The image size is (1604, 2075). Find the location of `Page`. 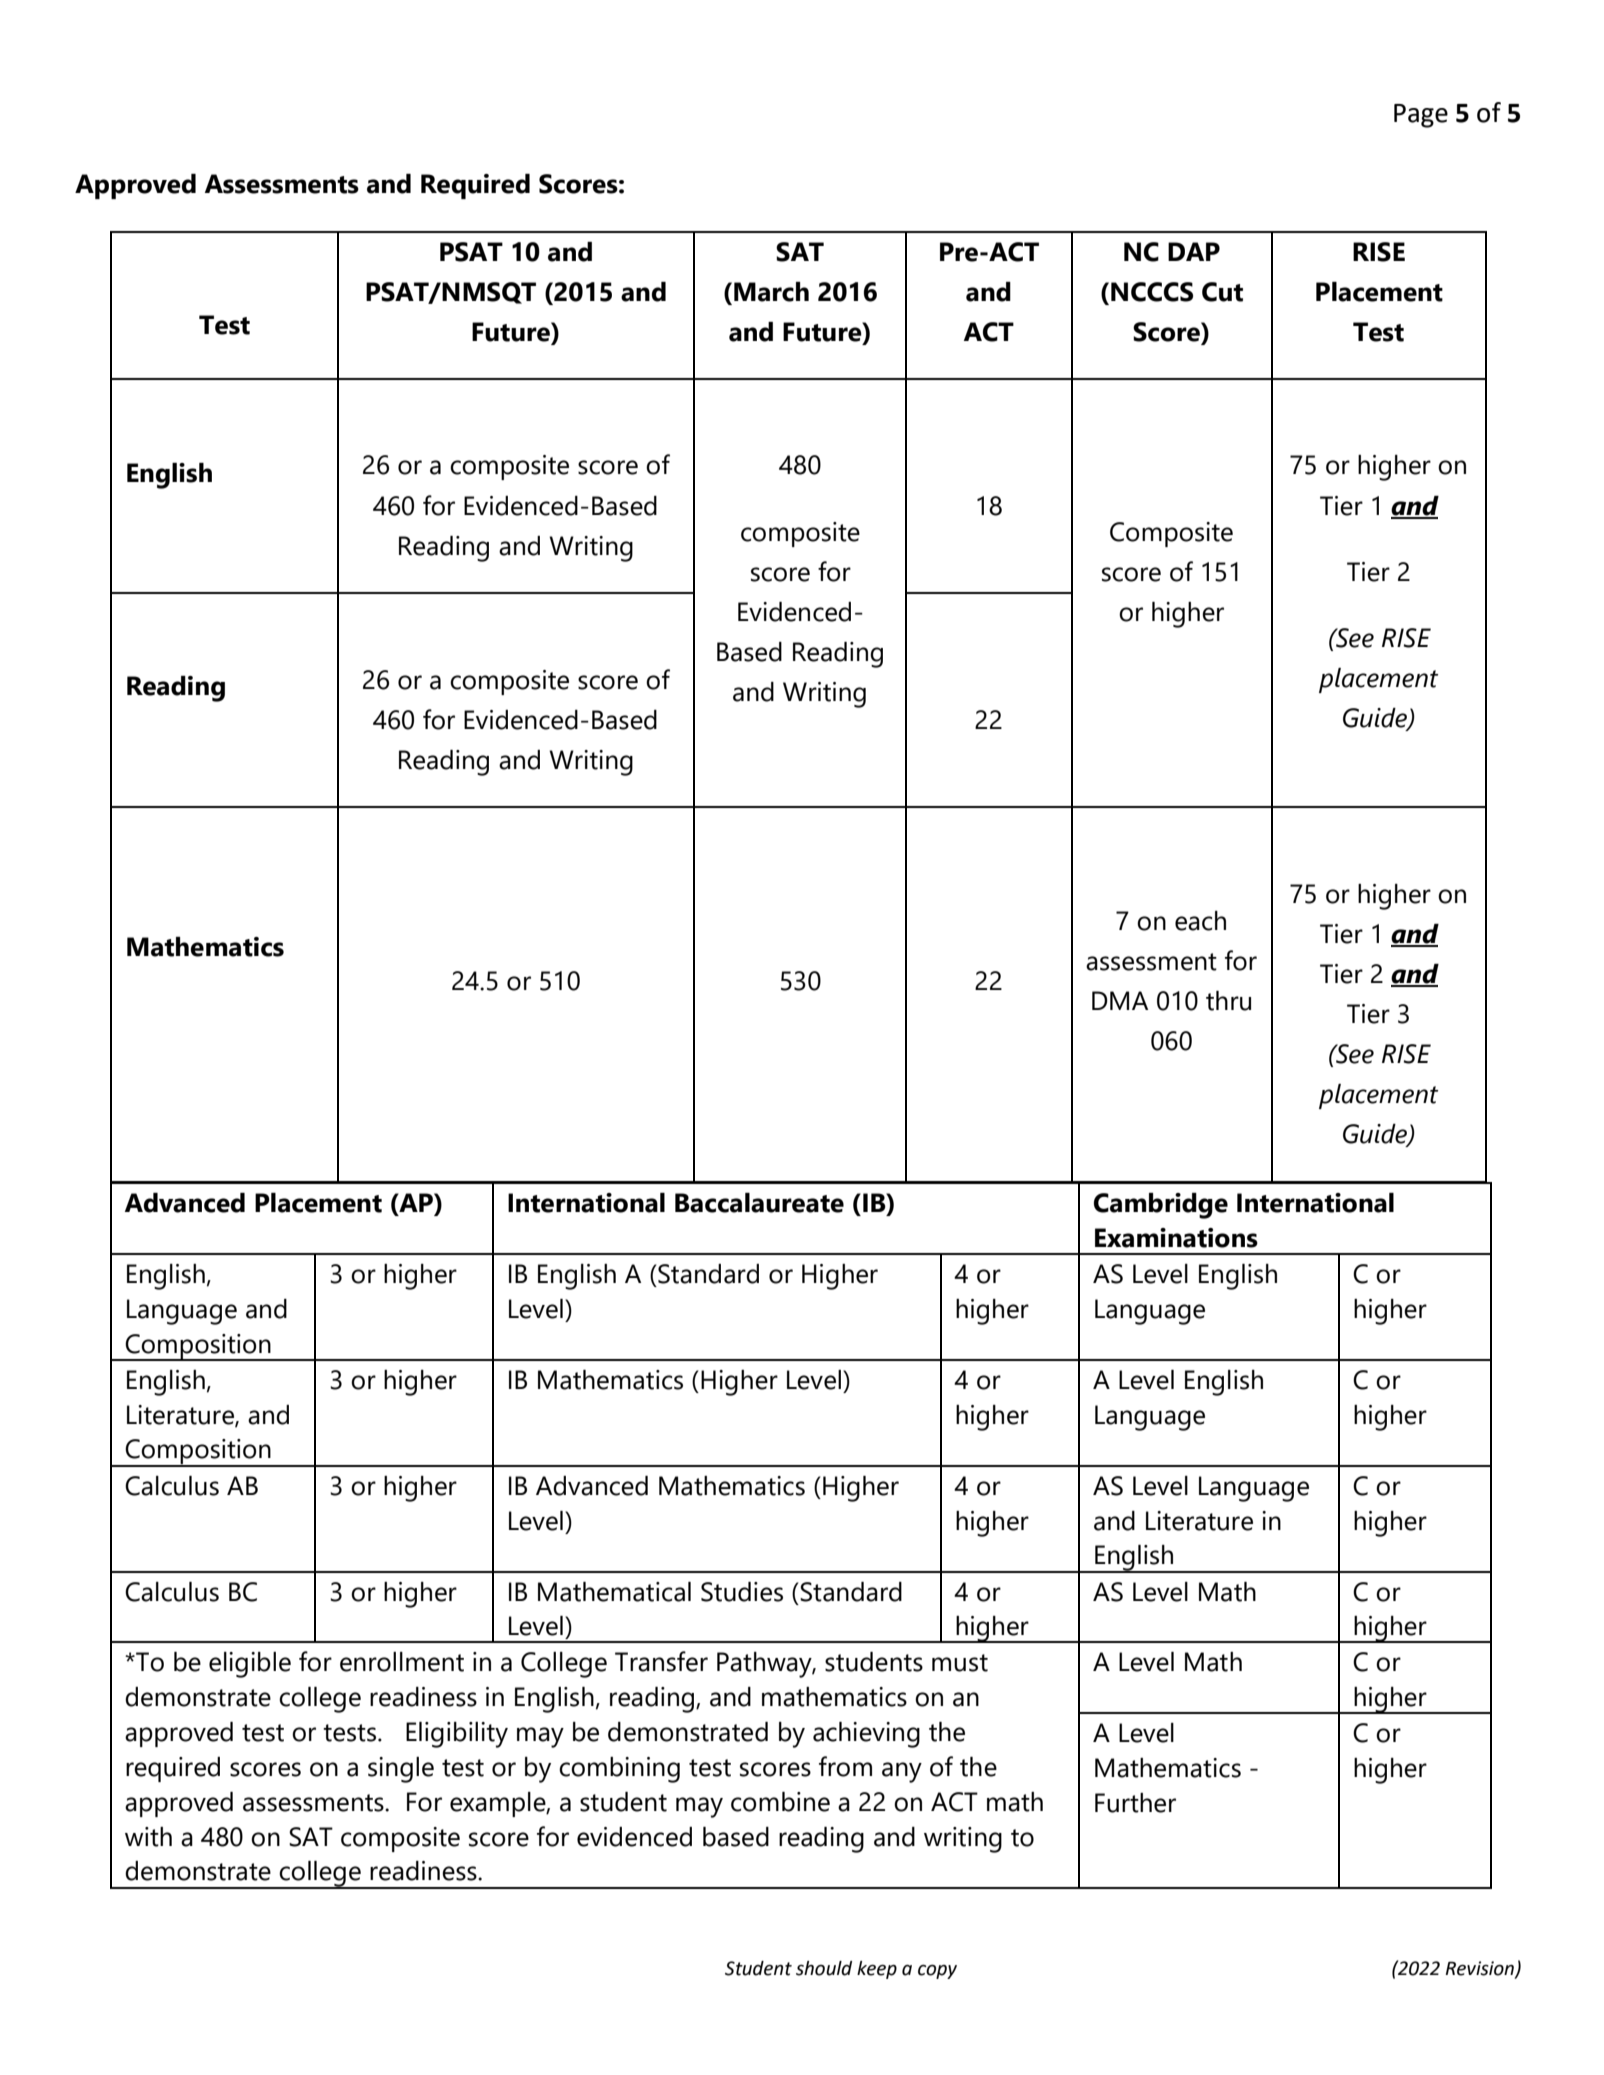

Page is located at coordinates (1421, 116).
